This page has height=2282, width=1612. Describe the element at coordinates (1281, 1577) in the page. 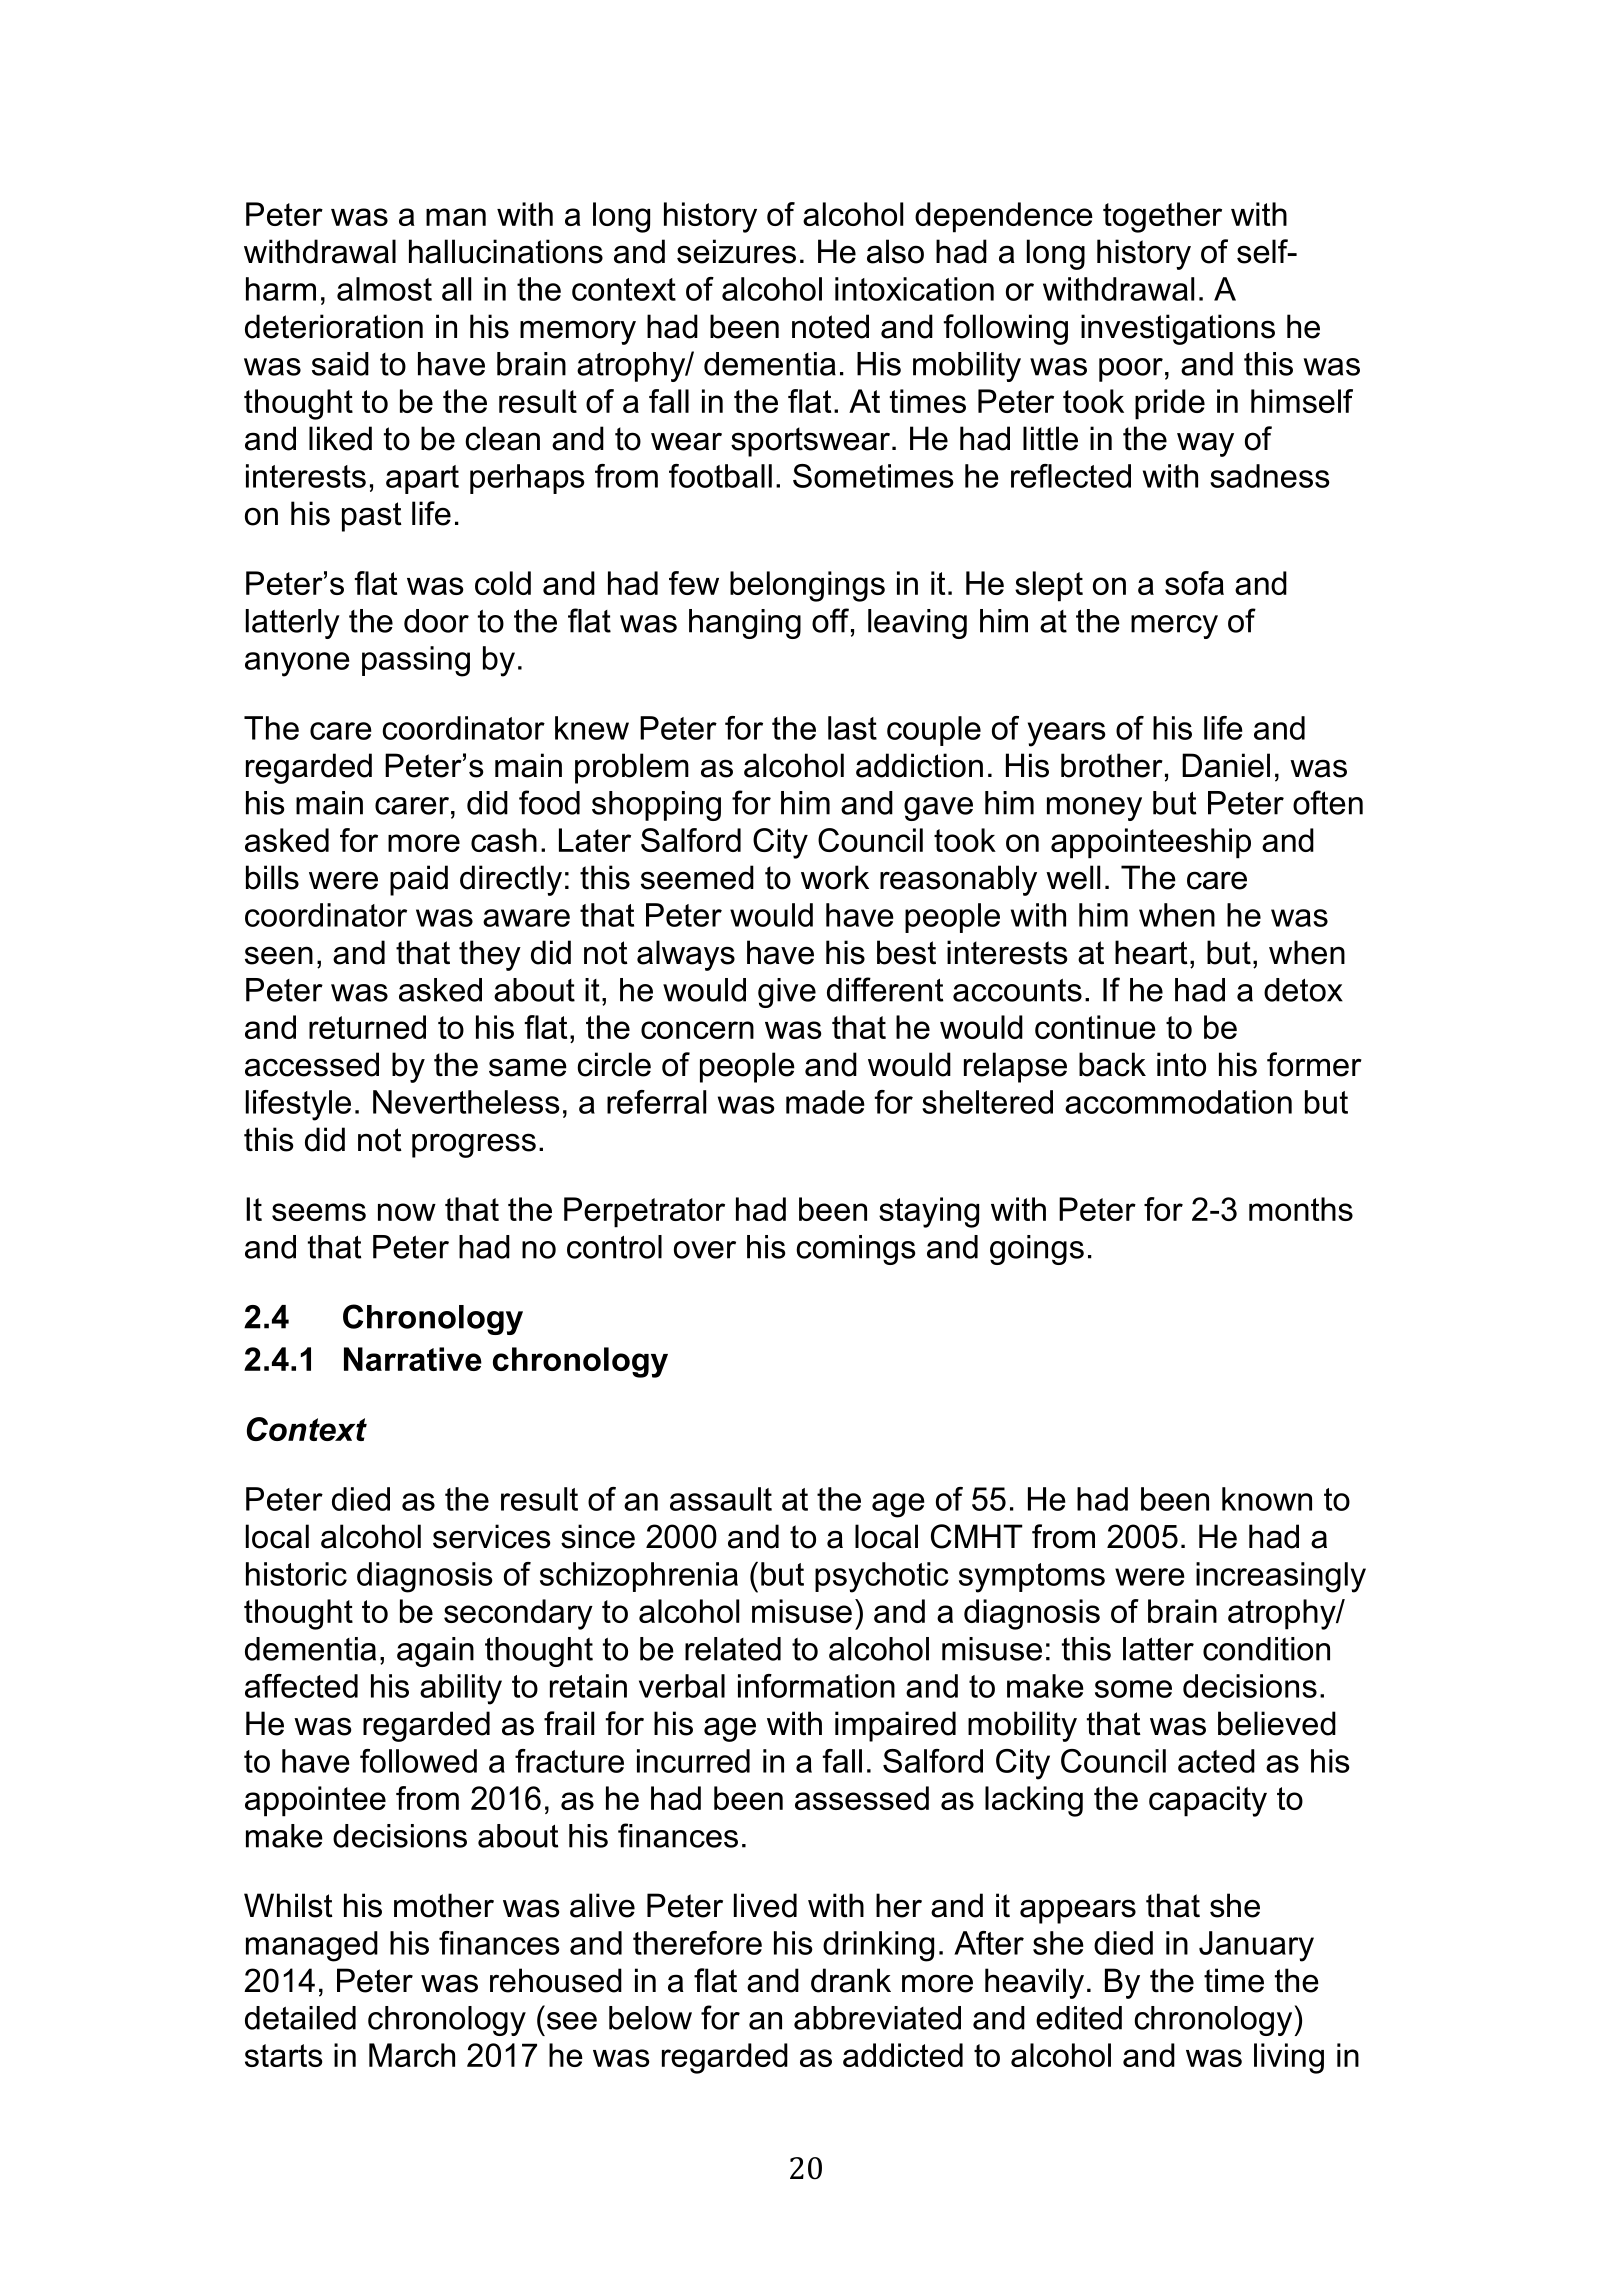

I see `increasingly` at that location.
